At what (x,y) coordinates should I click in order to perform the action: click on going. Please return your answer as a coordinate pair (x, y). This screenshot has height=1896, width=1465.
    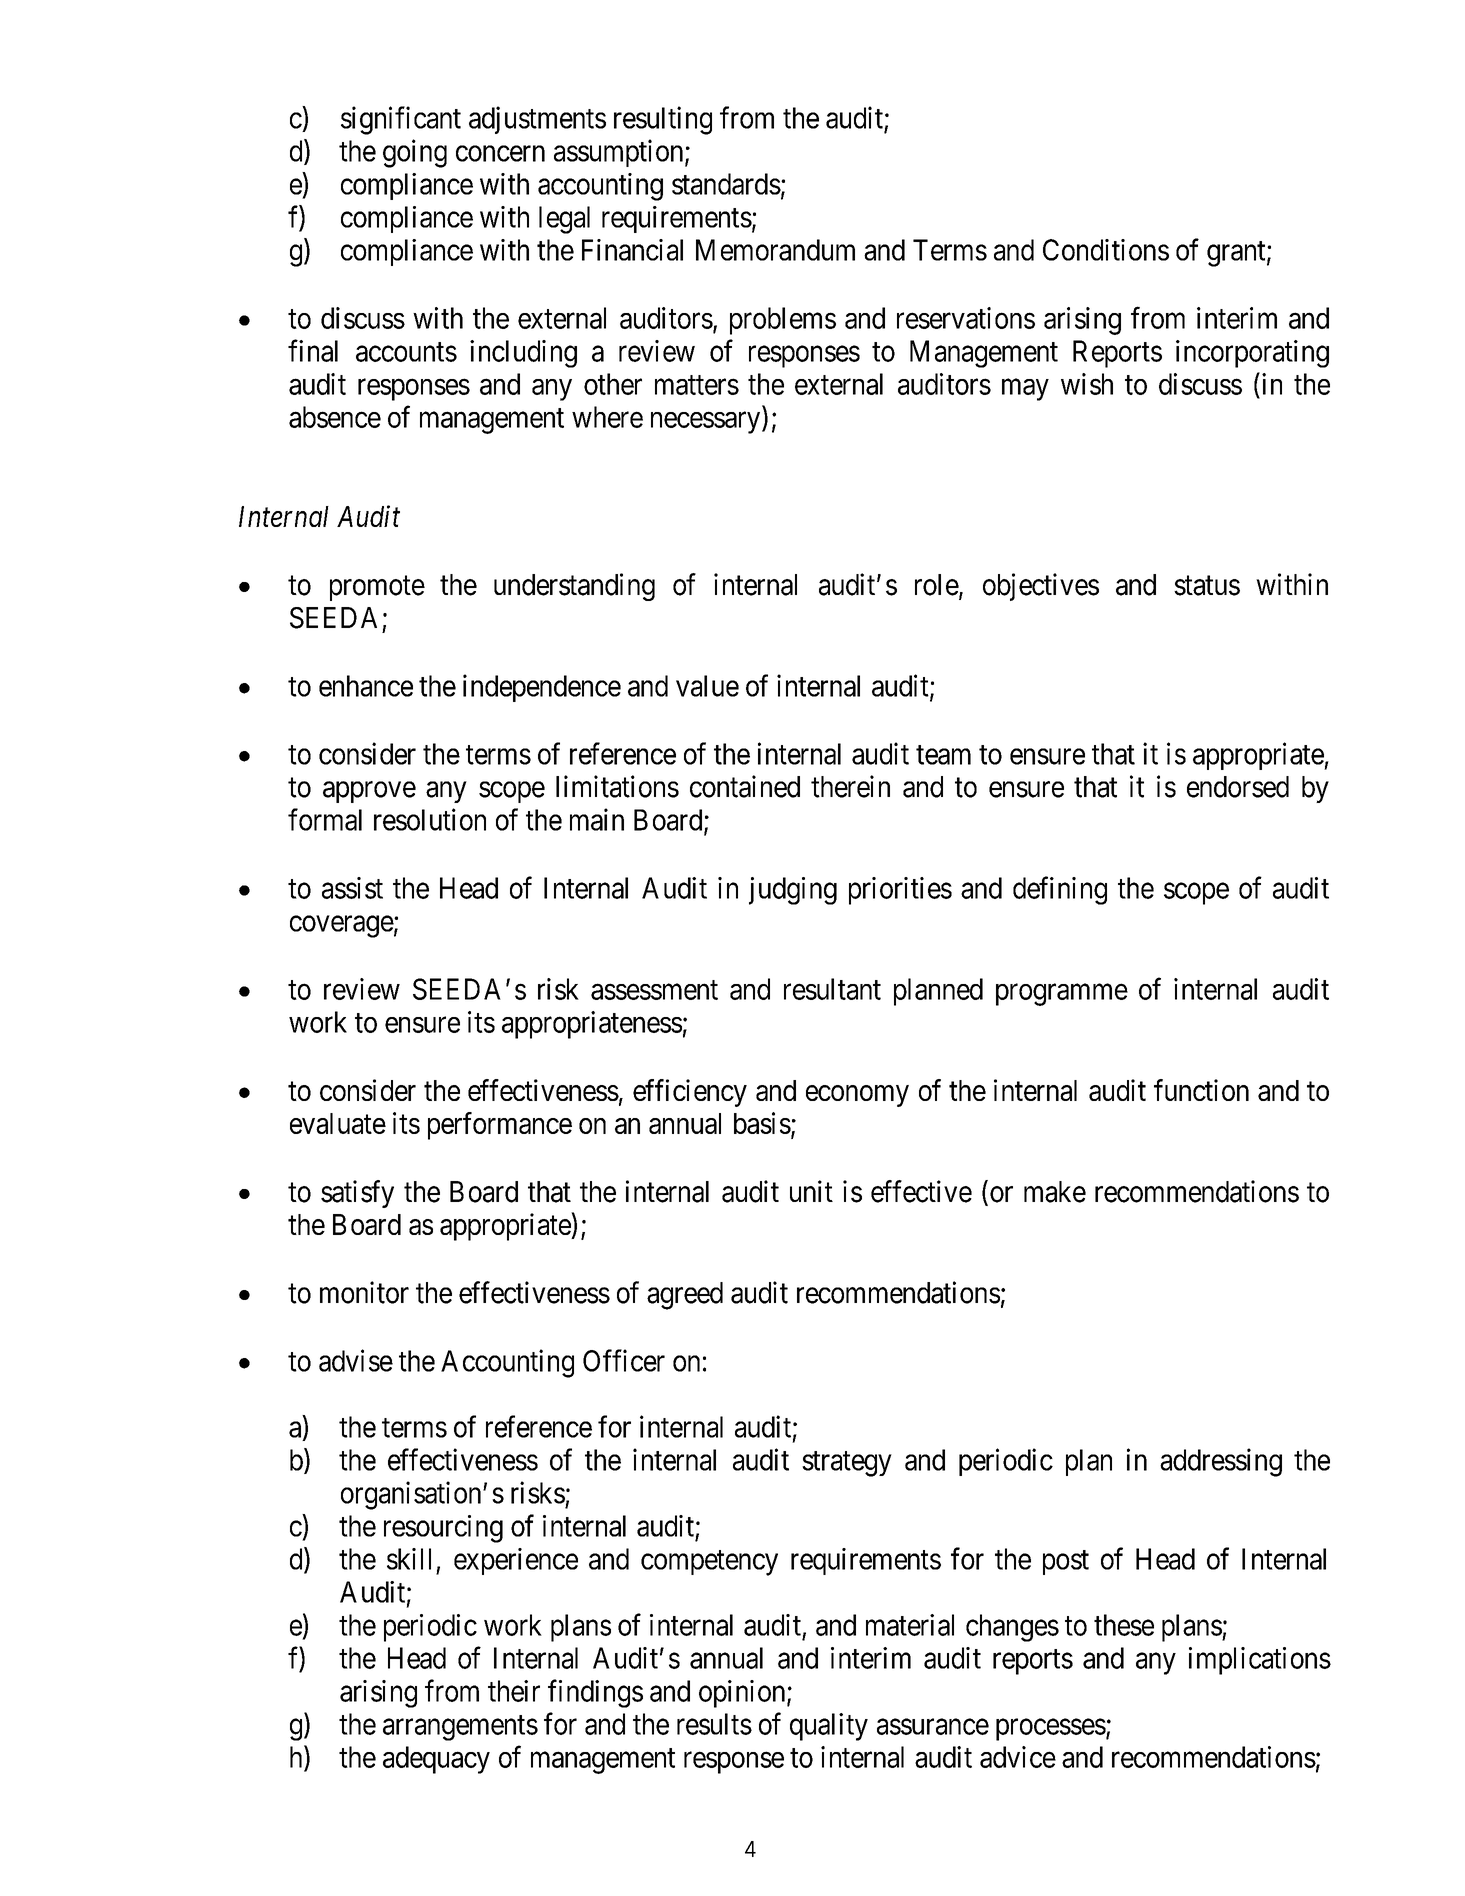
    Looking at the image, I should click on (415, 153).
